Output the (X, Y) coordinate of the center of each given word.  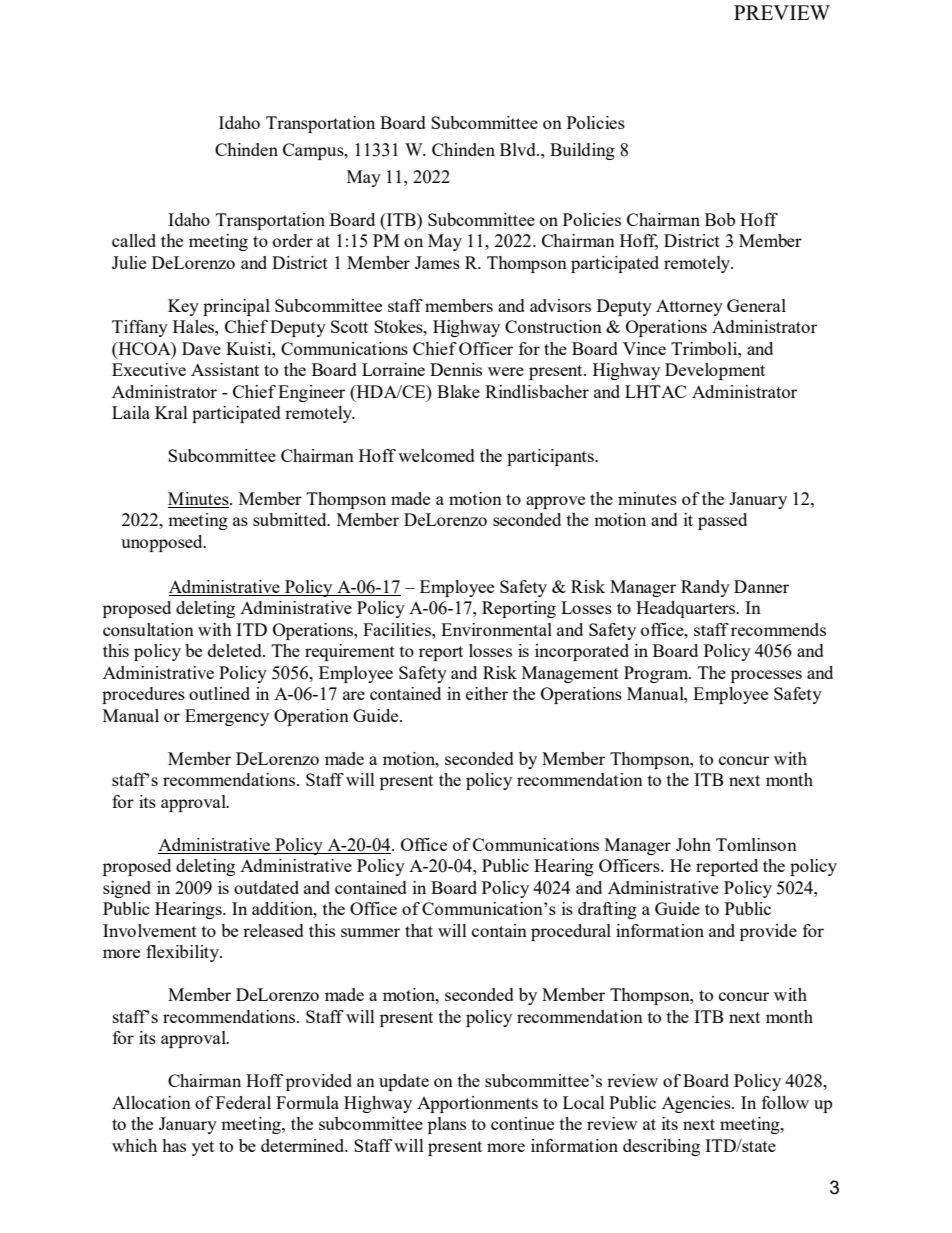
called (134, 240)
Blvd (519, 149)
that (419, 930)
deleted (236, 650)
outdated (266, 887)
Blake (458, 391)
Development (715, 371)
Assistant (225, 369)
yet (203, 1148)
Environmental (496, 629)
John (693, 844)
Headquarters (686, 609)
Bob (720, 219)
